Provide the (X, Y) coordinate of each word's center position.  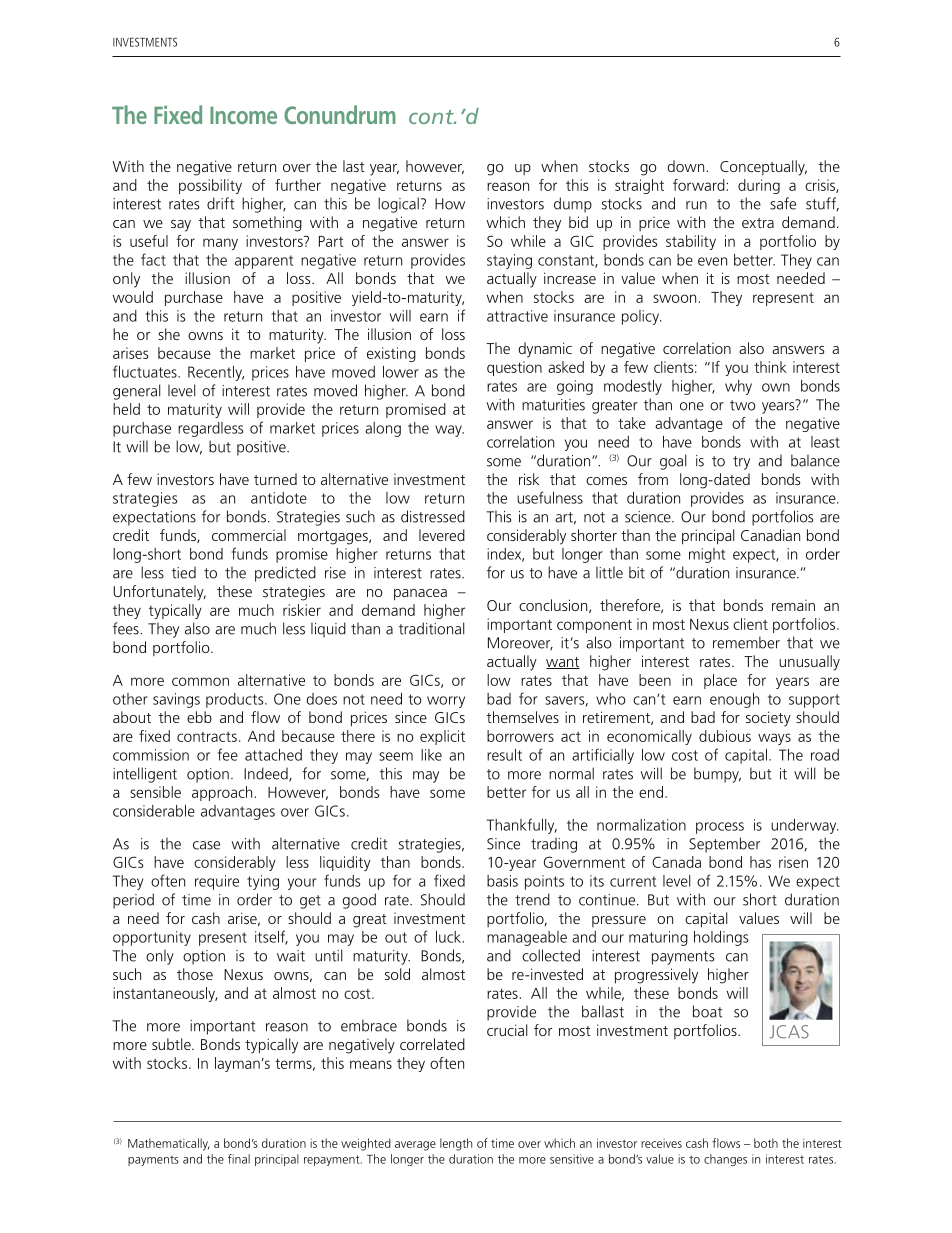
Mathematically (168, 1144)
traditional (431, 628)
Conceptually (763, 168)
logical (398, 205)
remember (746, 642)
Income (243, 115)
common (200, 681)
